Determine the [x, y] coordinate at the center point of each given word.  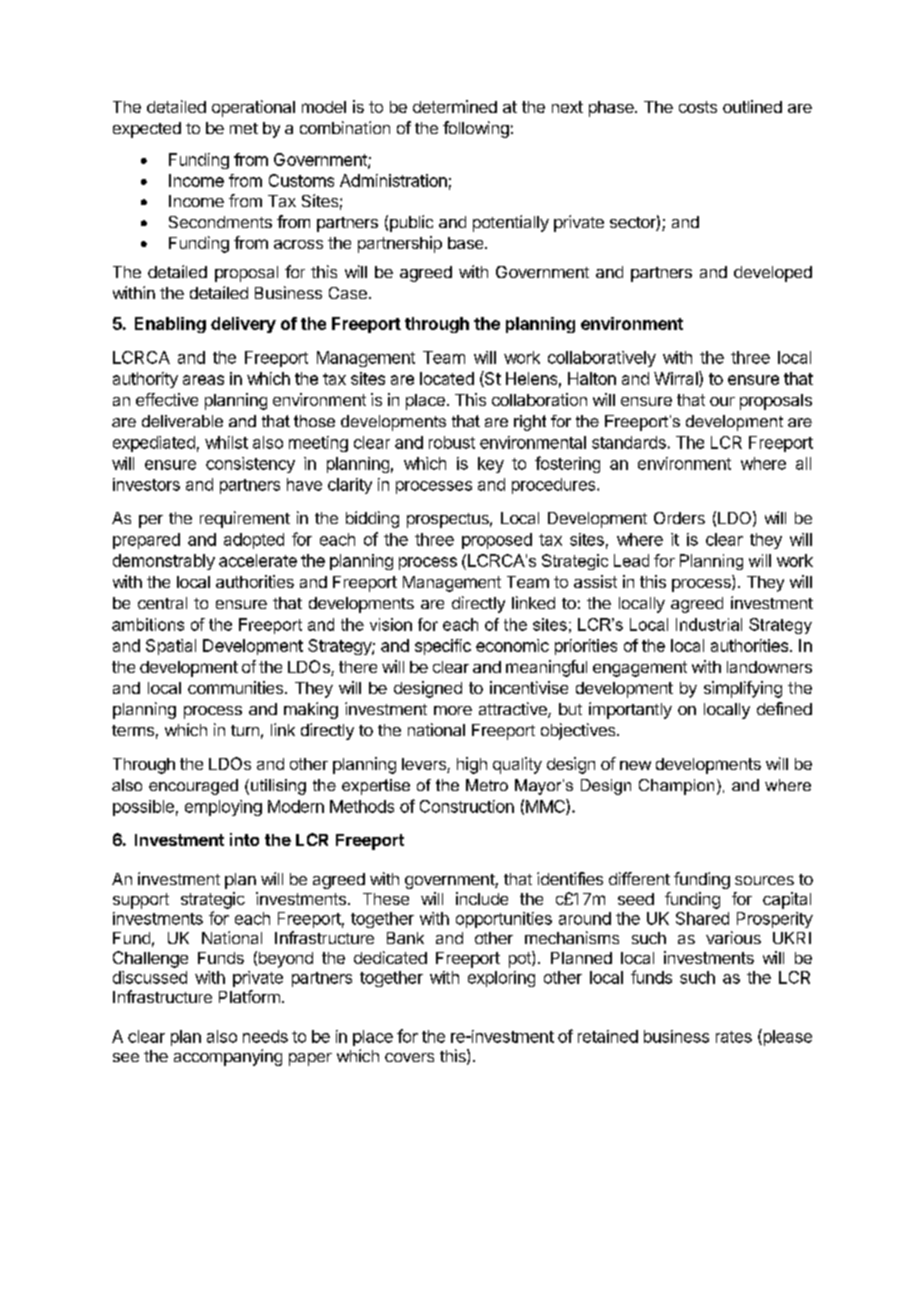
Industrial [709, 624]
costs [698, 107]
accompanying [228, 1057]
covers [409, 1057]
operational [253, 108]
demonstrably [164, 562]
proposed [497, 541]
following [476, 129]
